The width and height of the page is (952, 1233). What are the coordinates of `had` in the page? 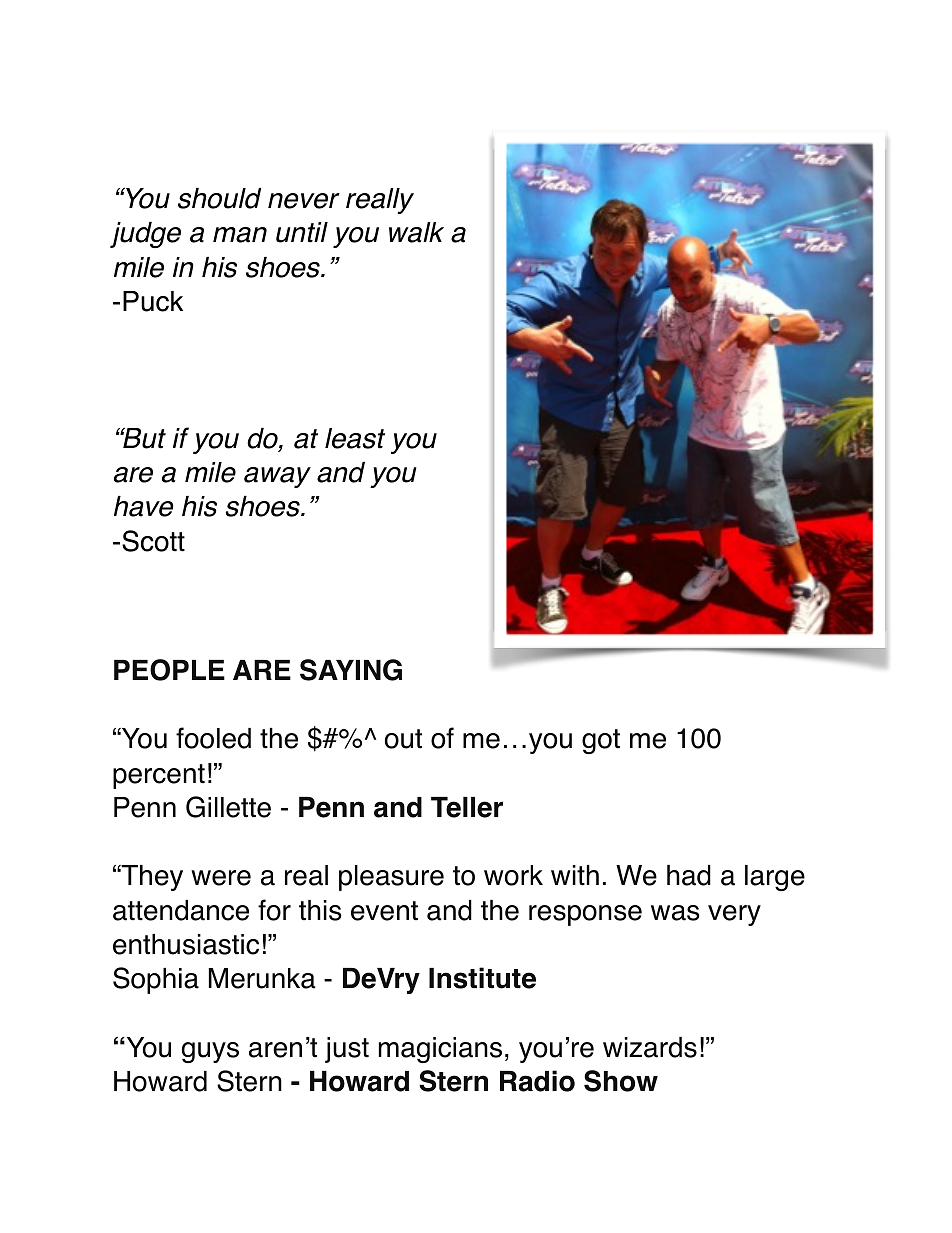 It's located at (689, 875).
